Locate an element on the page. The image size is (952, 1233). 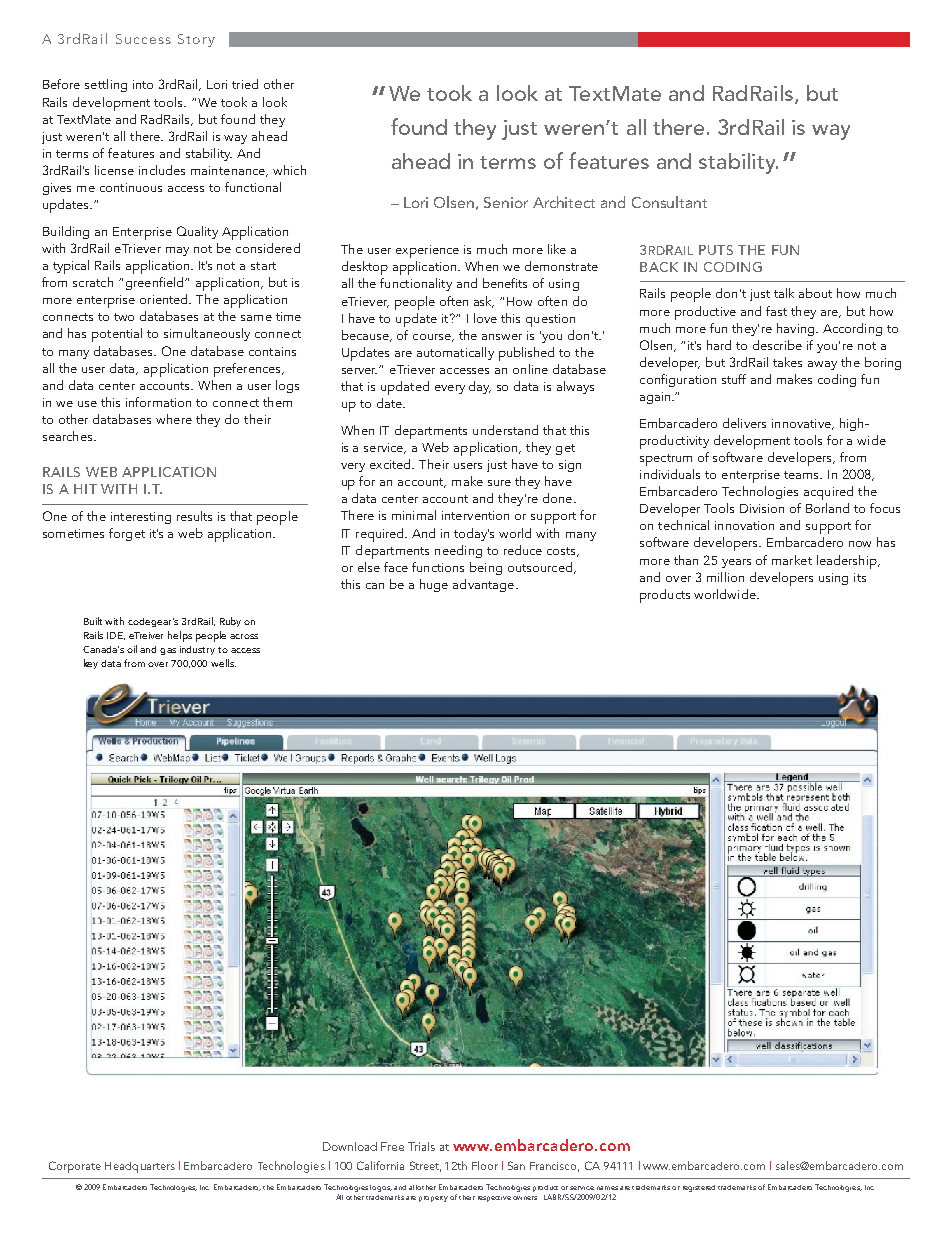
Floor is located at coordinates (485, 1165).
